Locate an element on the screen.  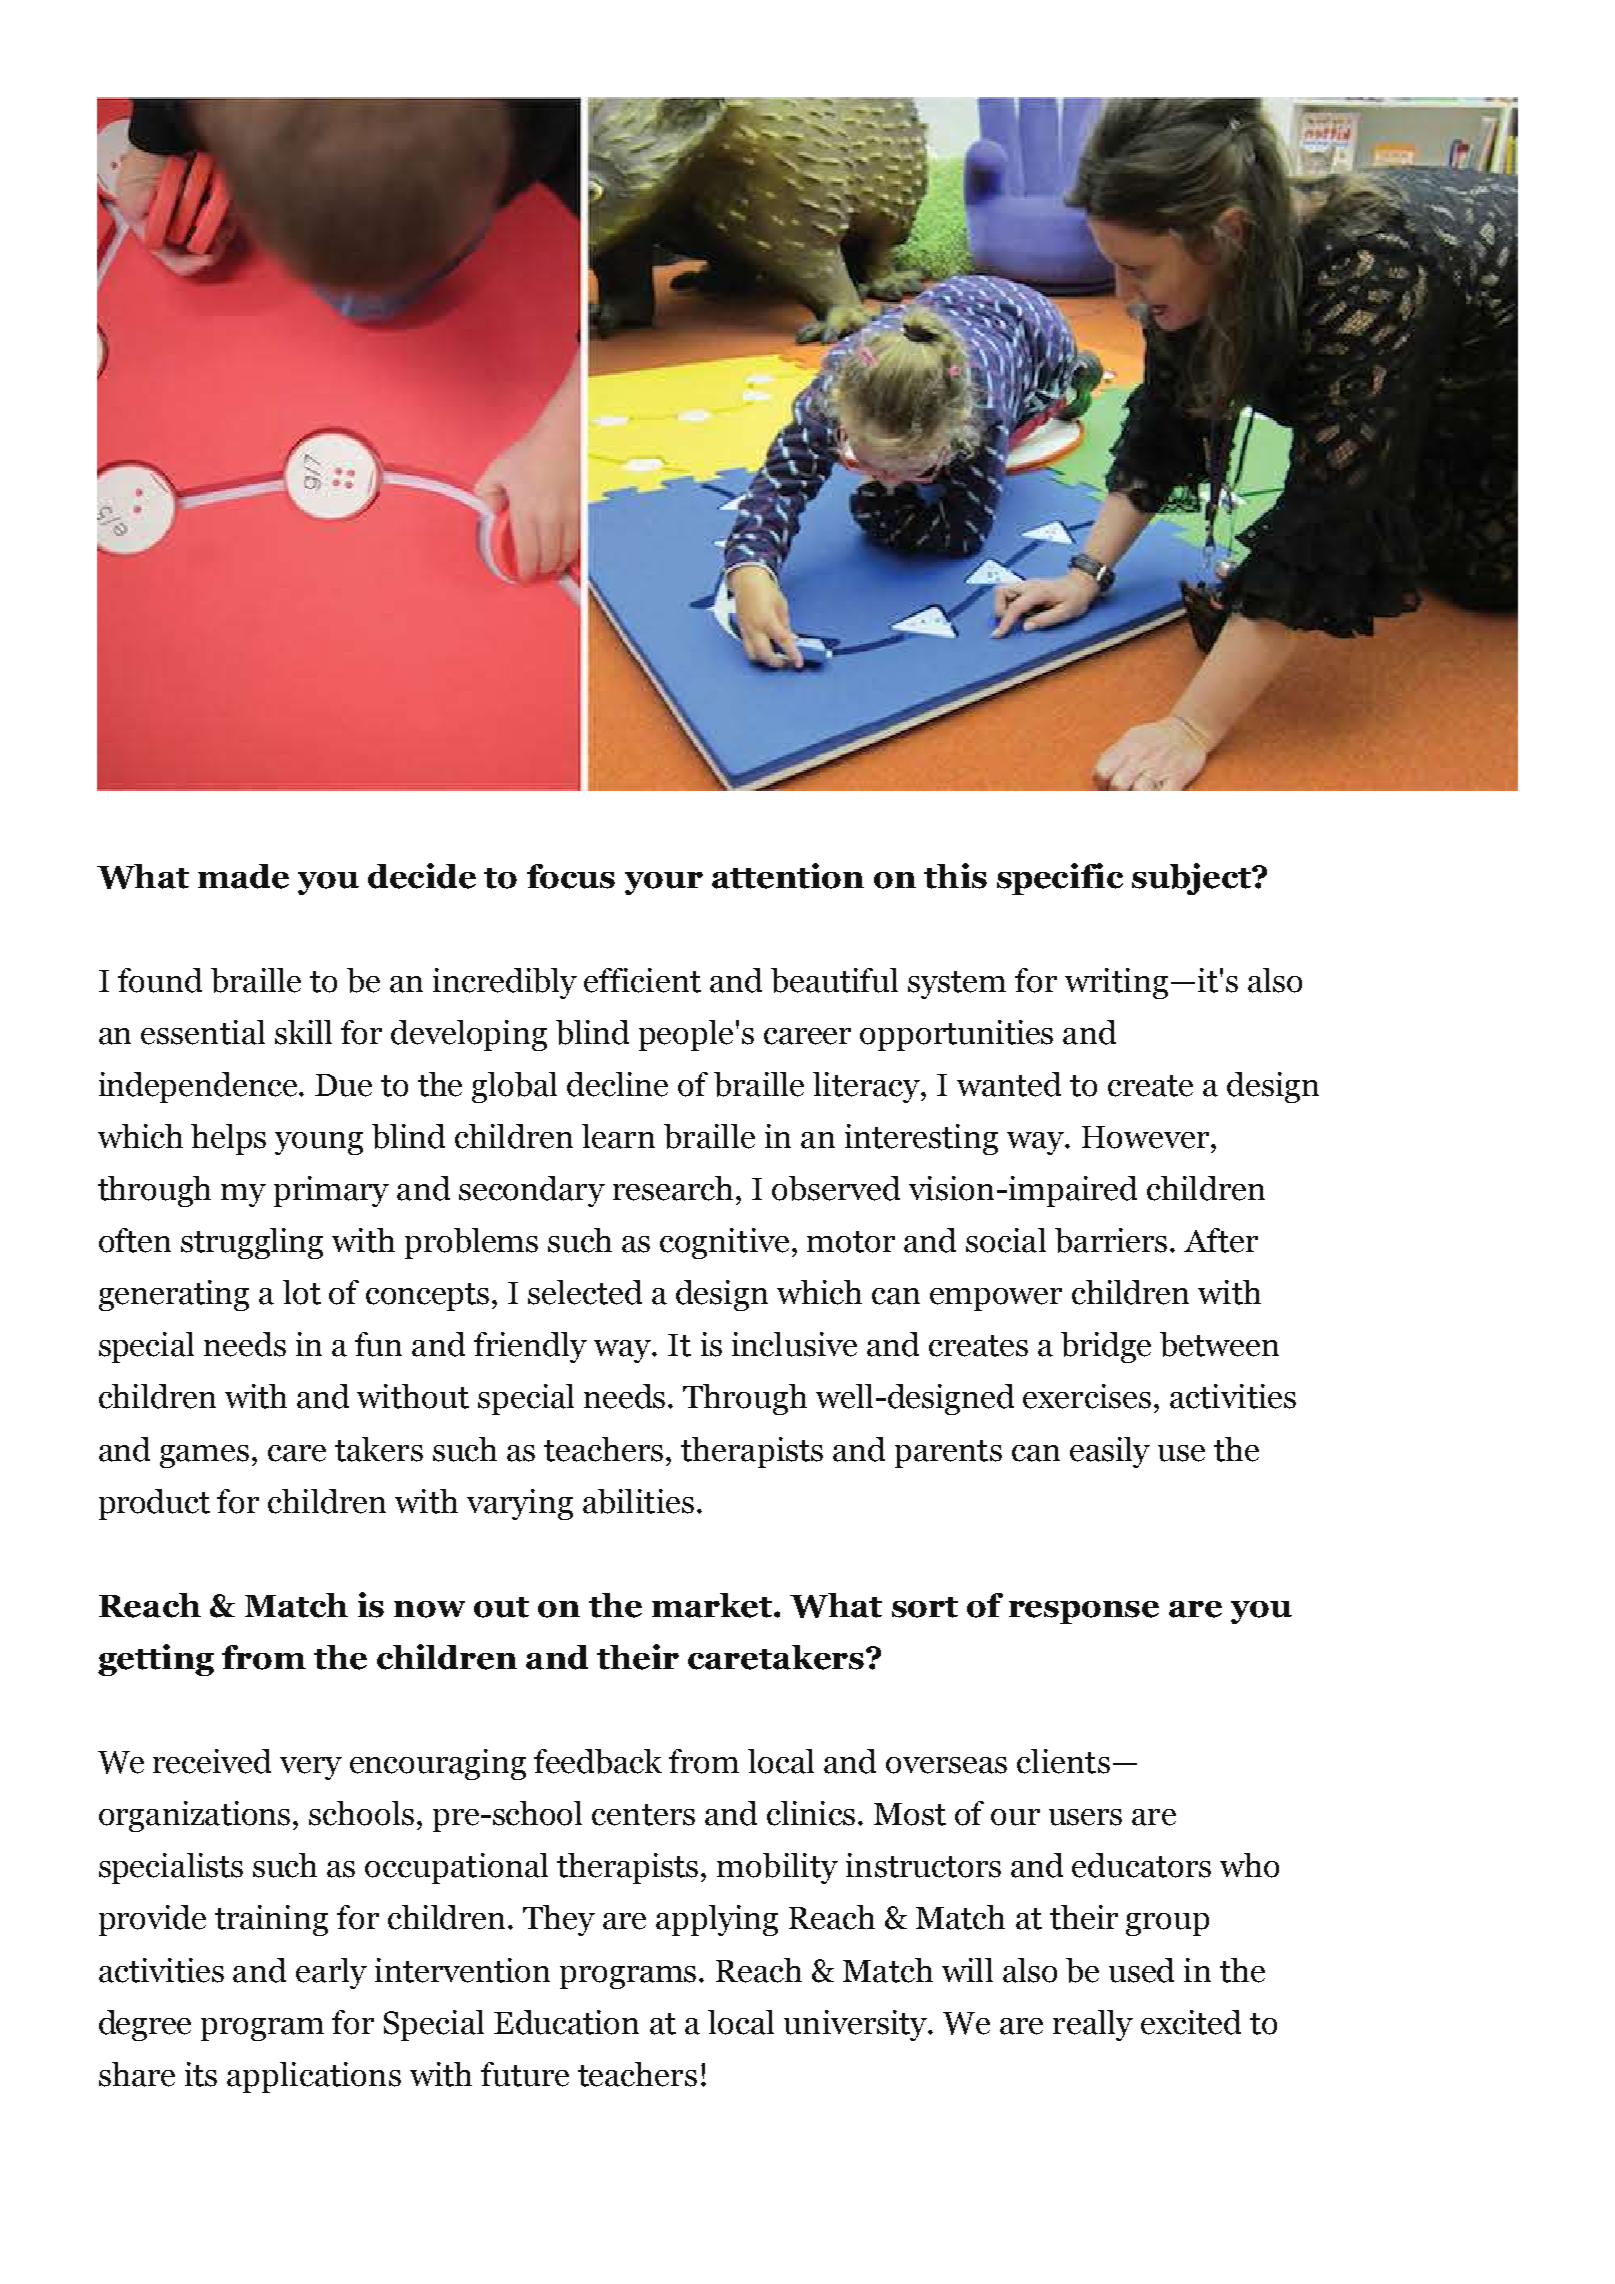
feedback is located at coordinates (598, 1761).
